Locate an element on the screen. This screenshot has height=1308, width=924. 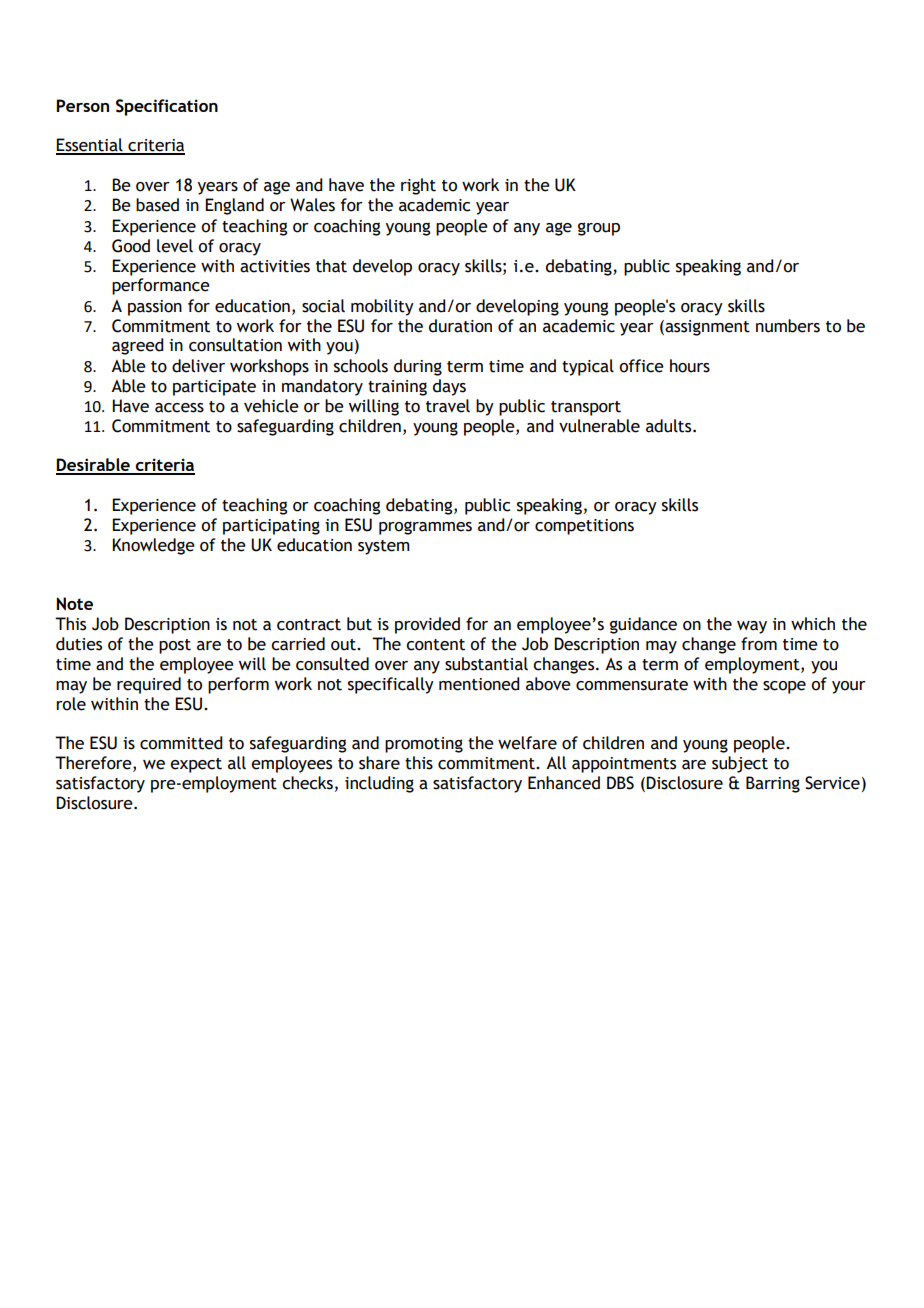
Specification is located at coordinates (167, 107).
